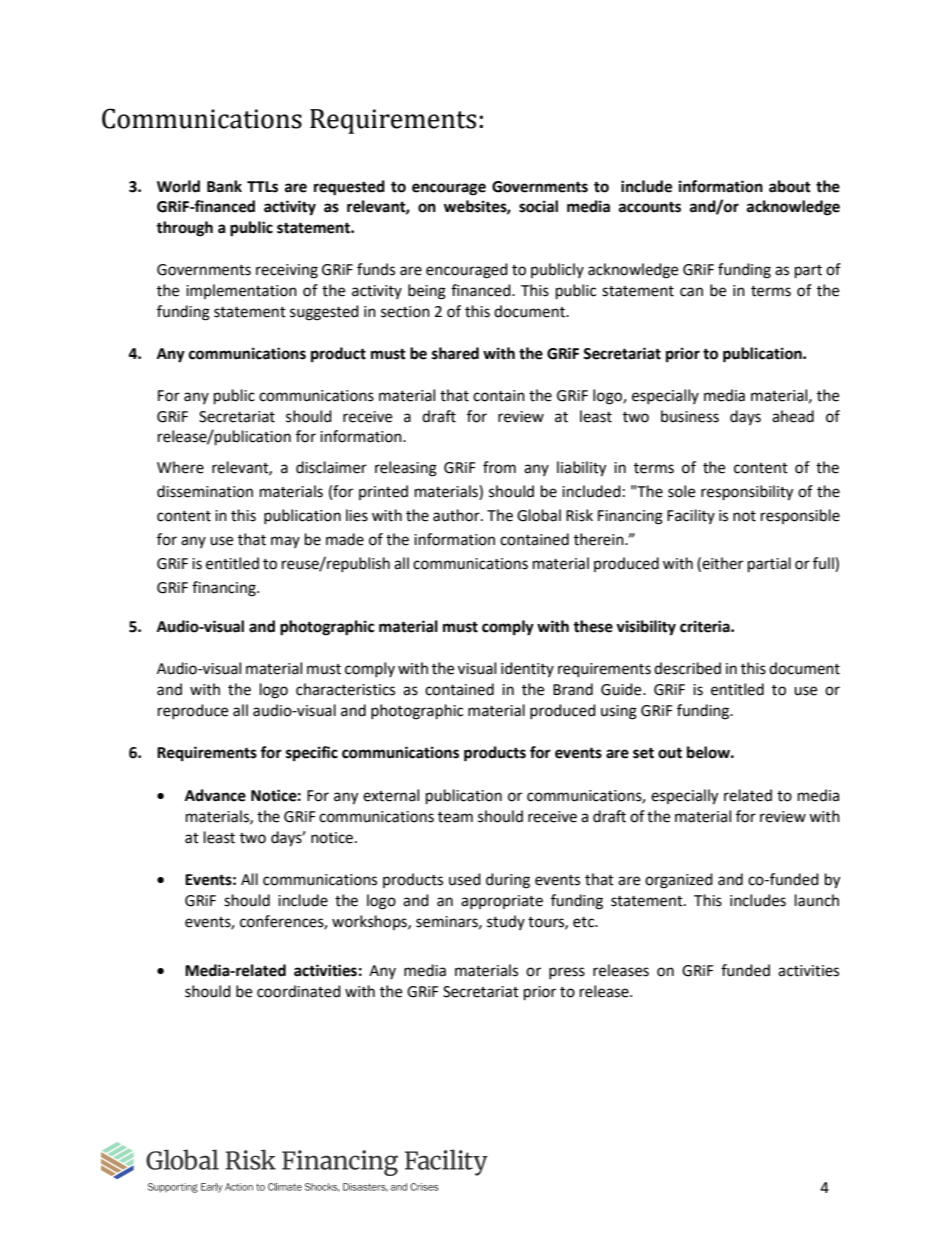  What do you see at coordinates (824, 563) in the screenshot?
I see `full` at bounding box center [824, 563].
